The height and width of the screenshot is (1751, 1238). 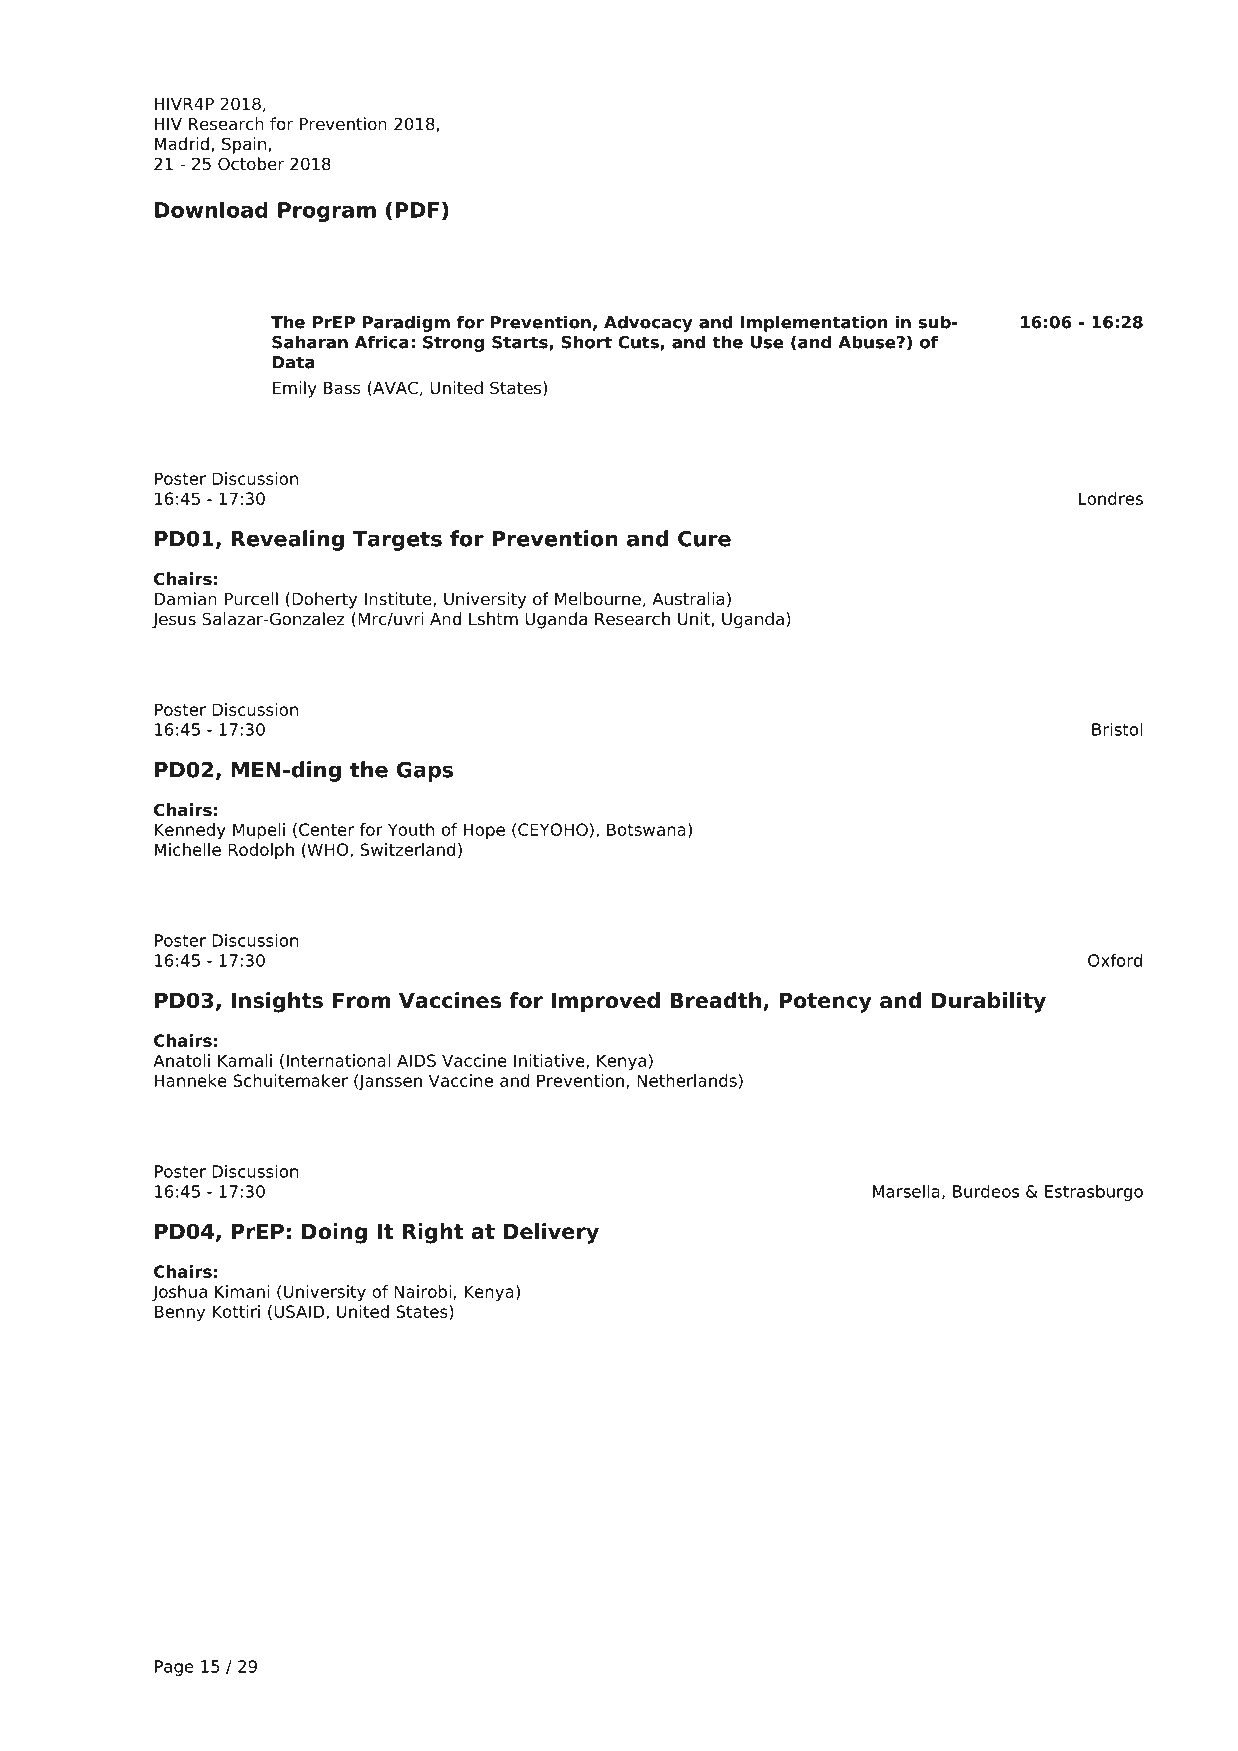 What do you see at coordinates (251, 164) in the screenshot?
I see `October` at bounding box center [251, 164].
